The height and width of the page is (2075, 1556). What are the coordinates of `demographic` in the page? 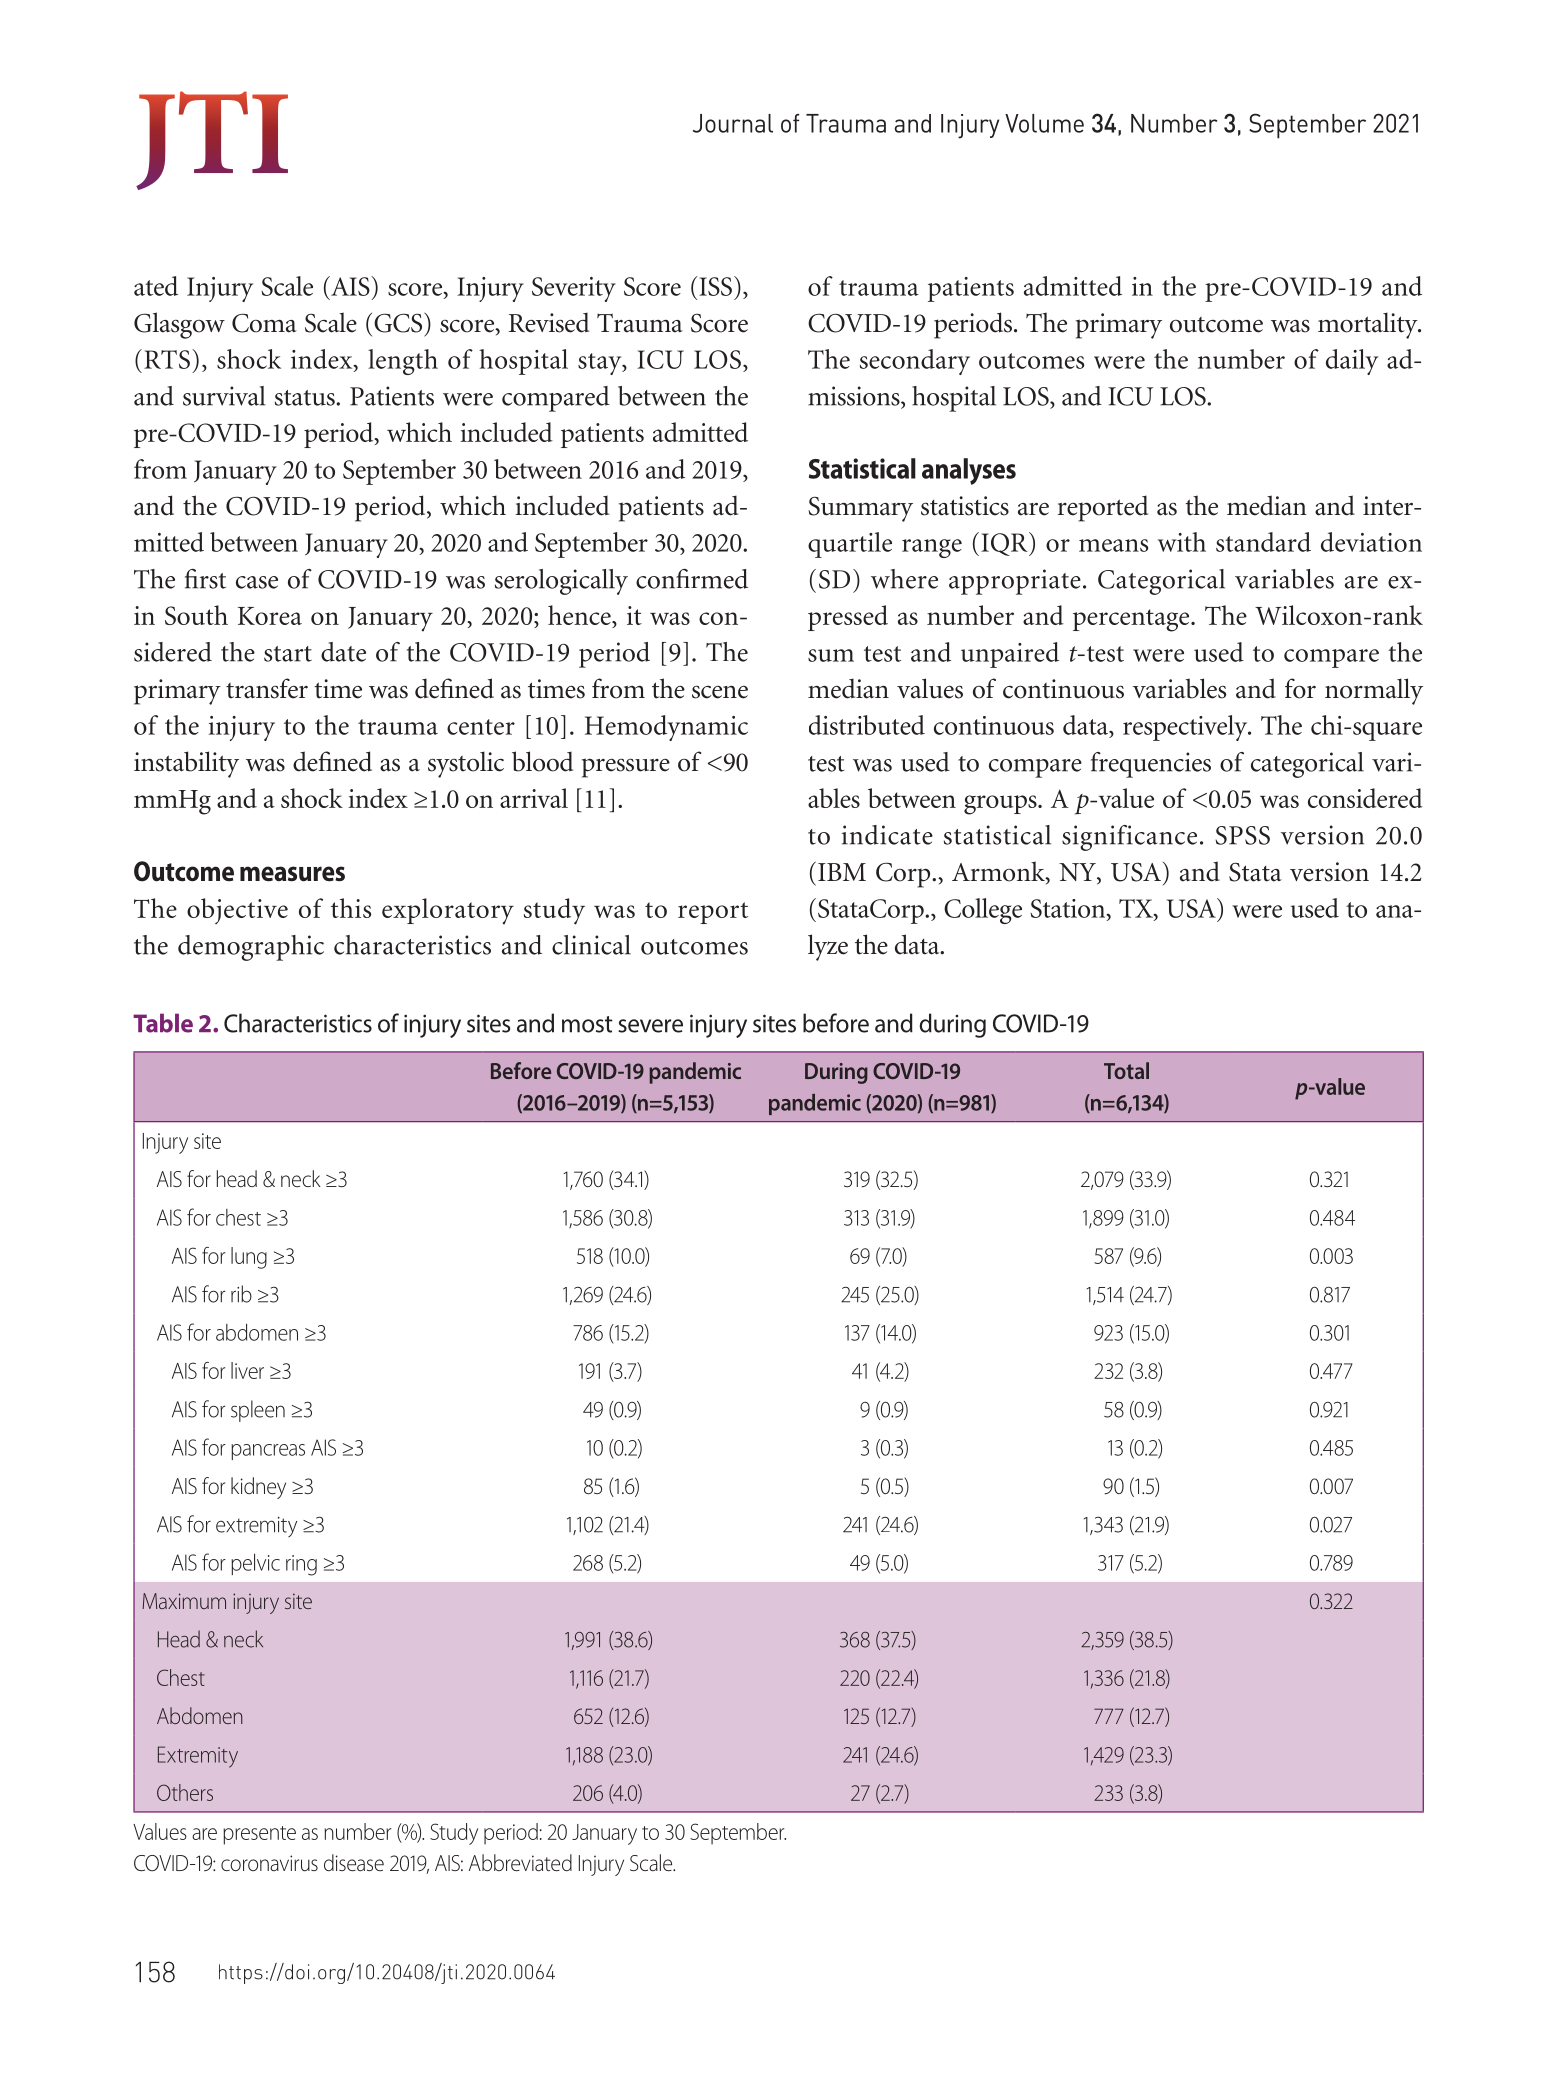 It's located at (251, 948).
